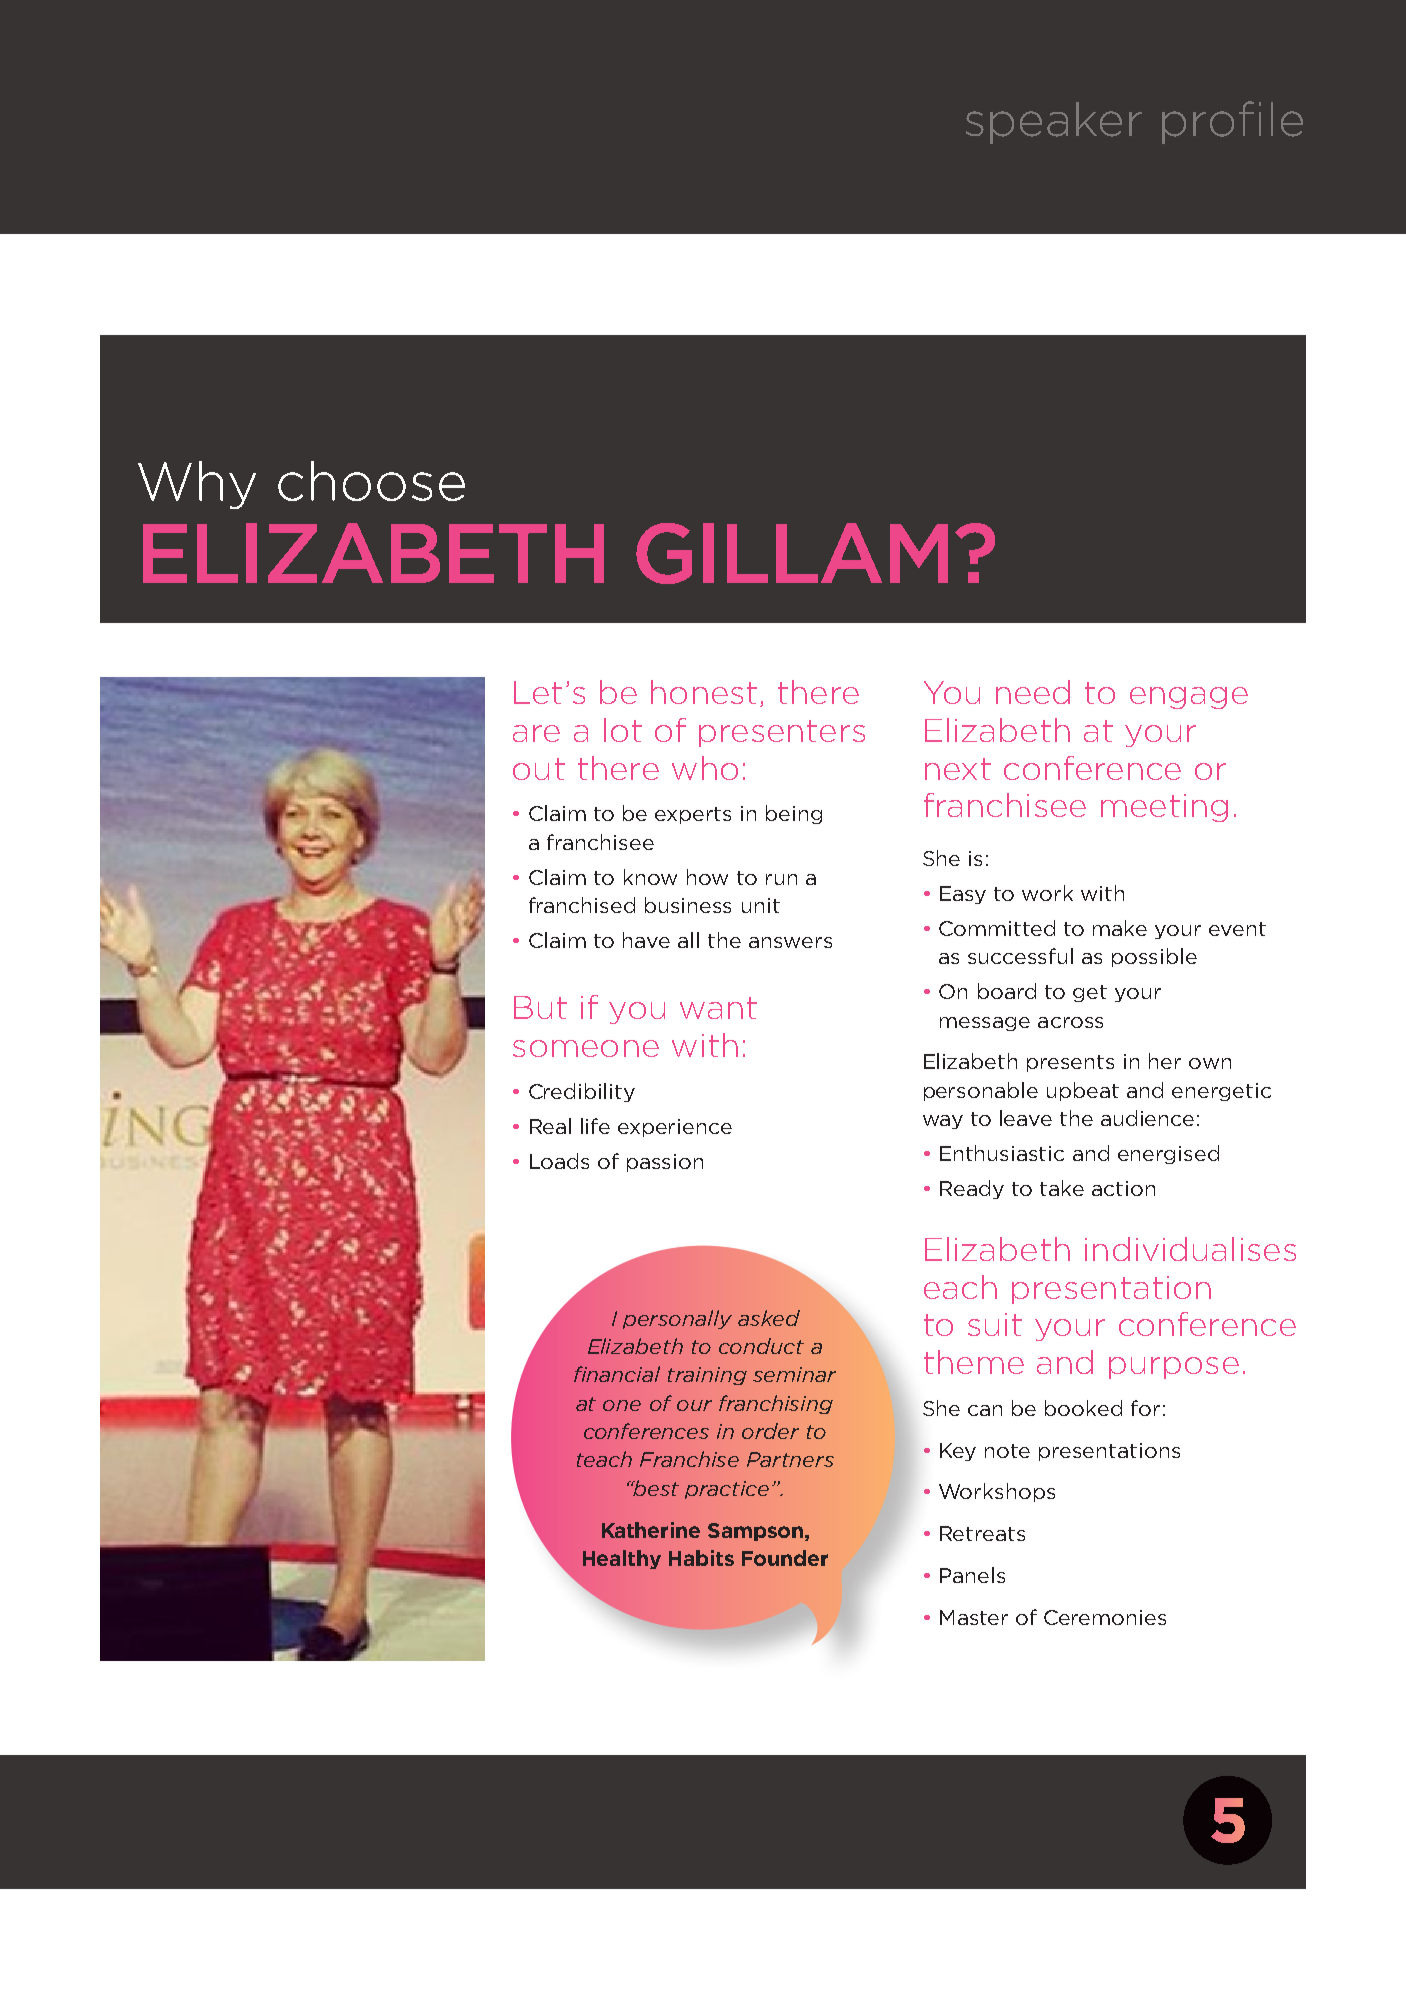  I want to click on Loads, so click(559, 1161).
